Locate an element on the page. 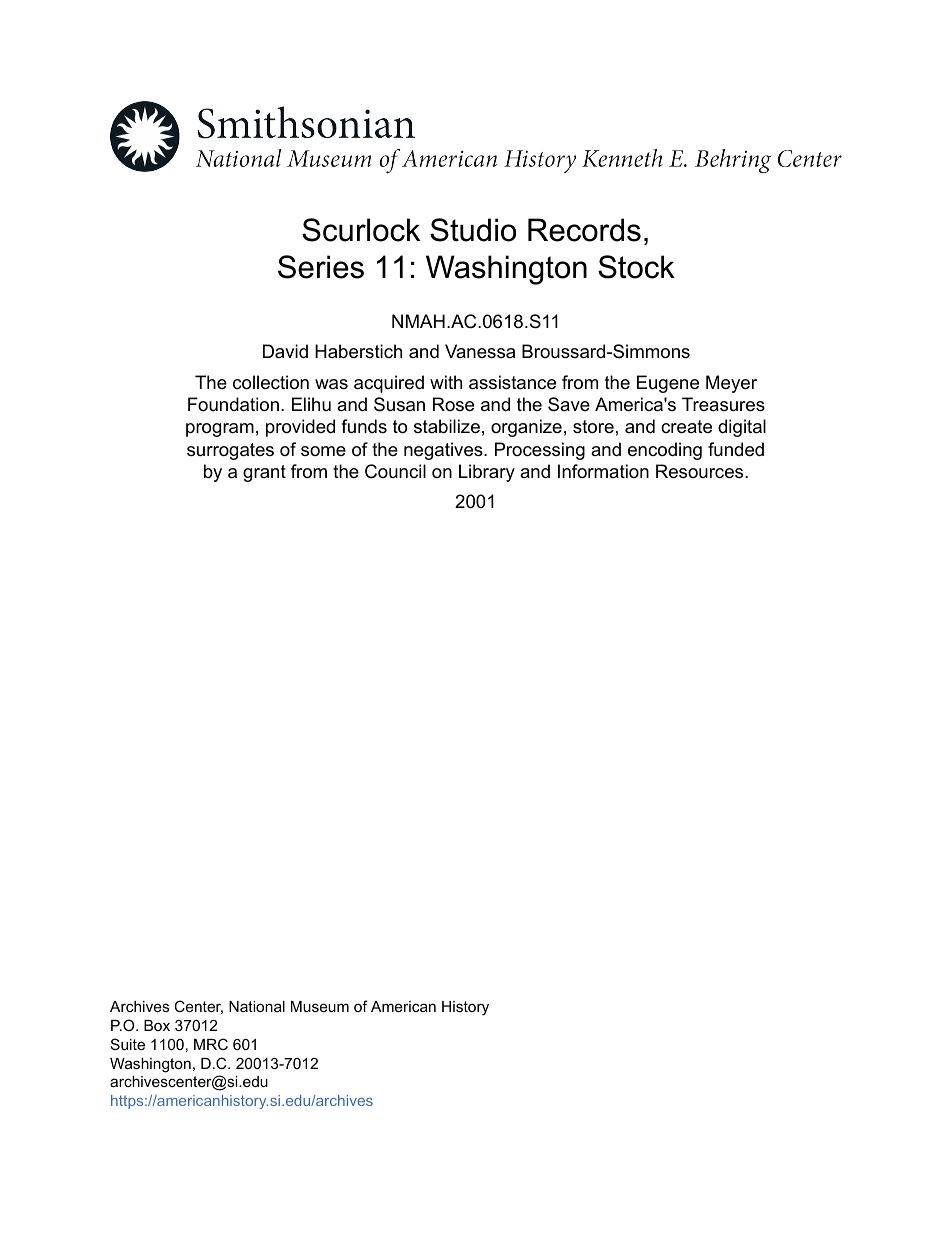  Information is located at coordinates (603, 471).
